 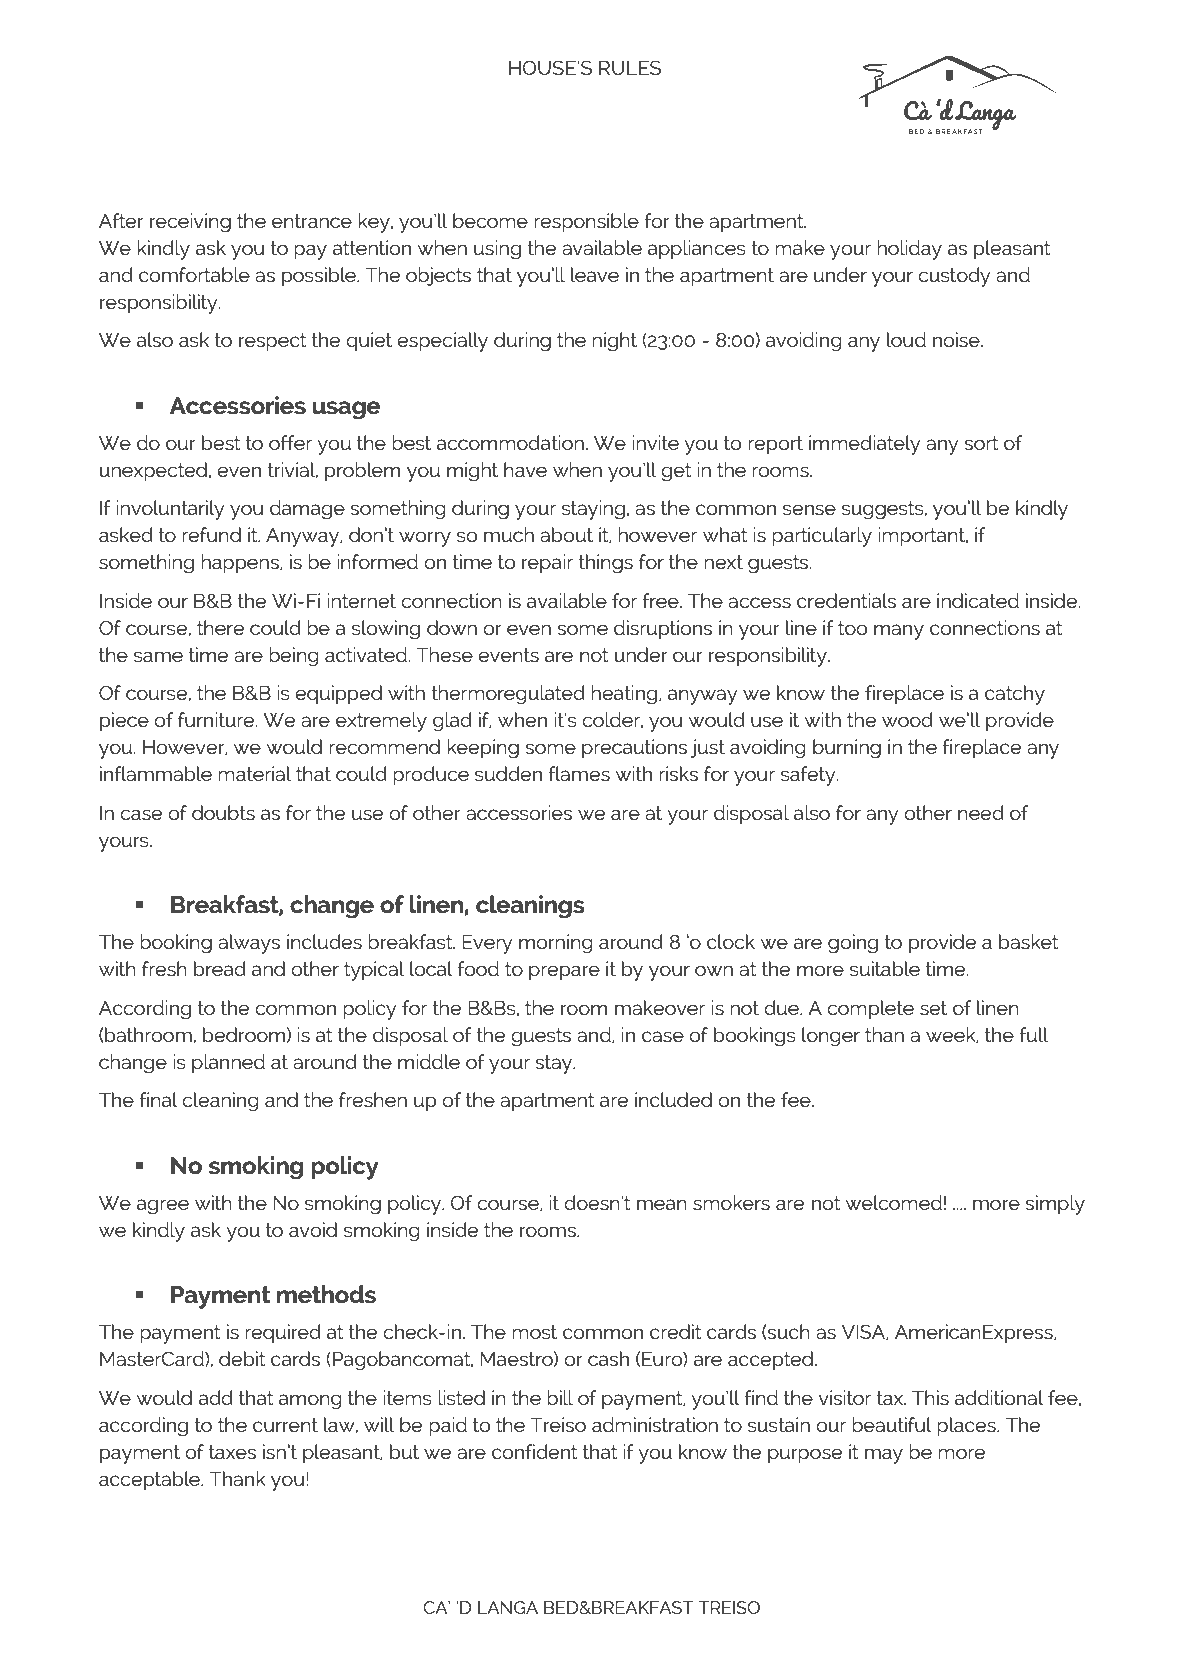 What do you see at coordinates (909, 250) in the document?
I see `holiday` at bounding box center [909, 250].
